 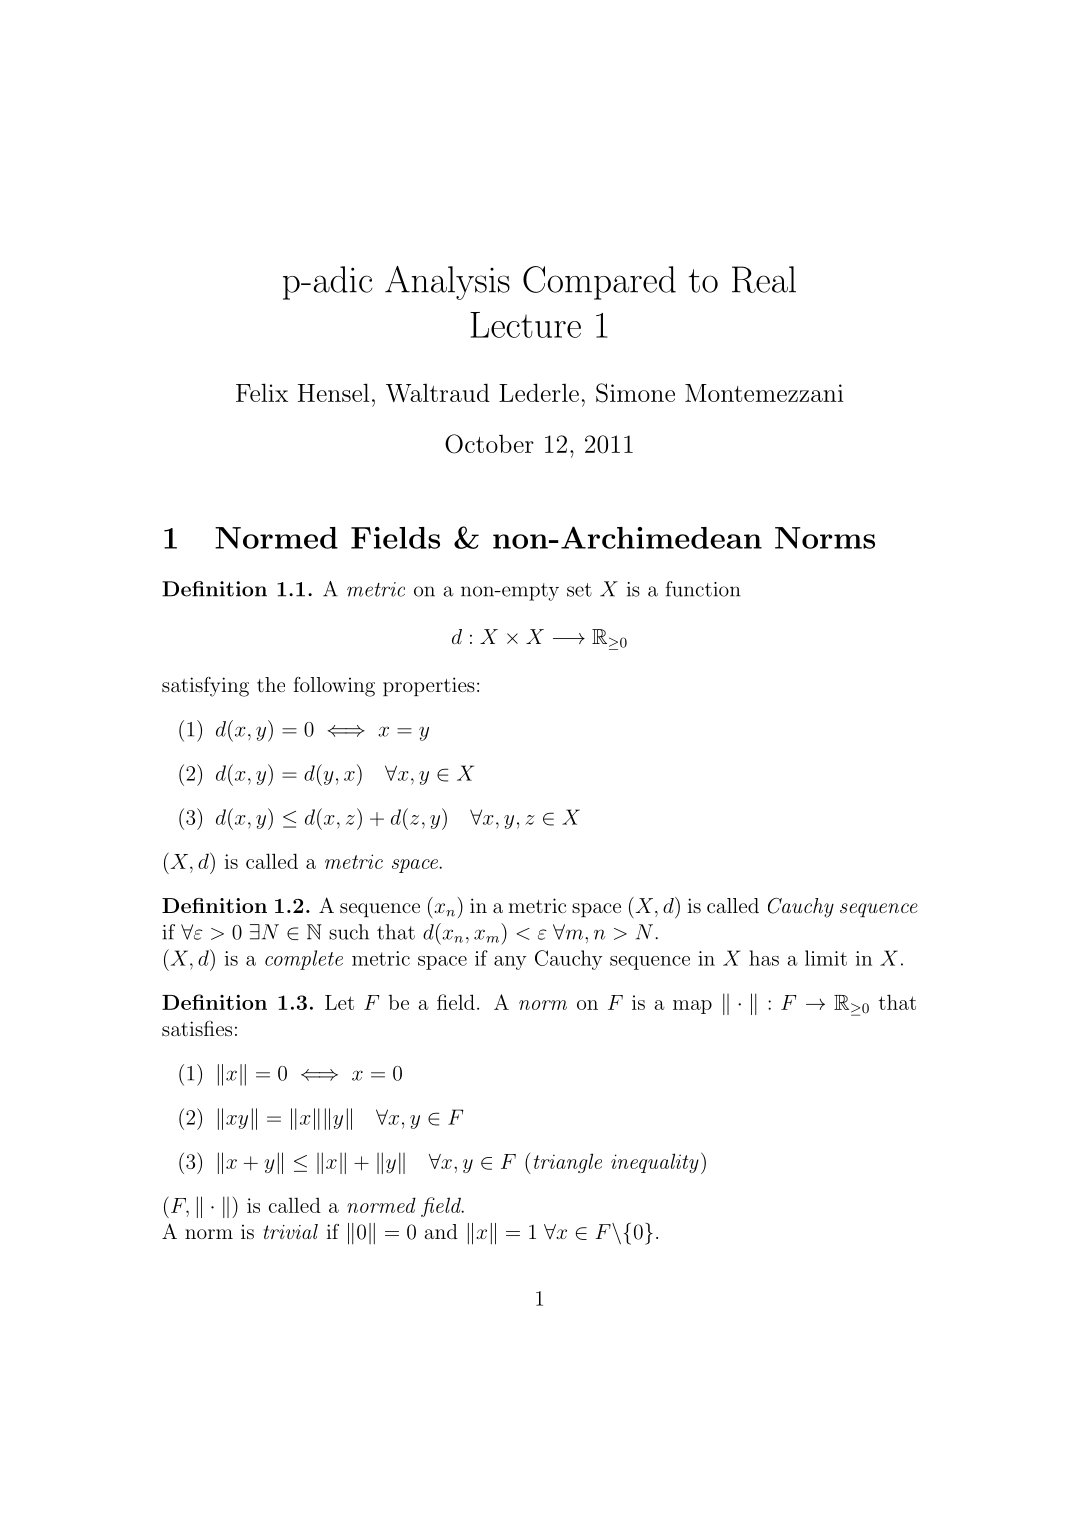 I want to click on Felix, so click(x=262, y=392).
